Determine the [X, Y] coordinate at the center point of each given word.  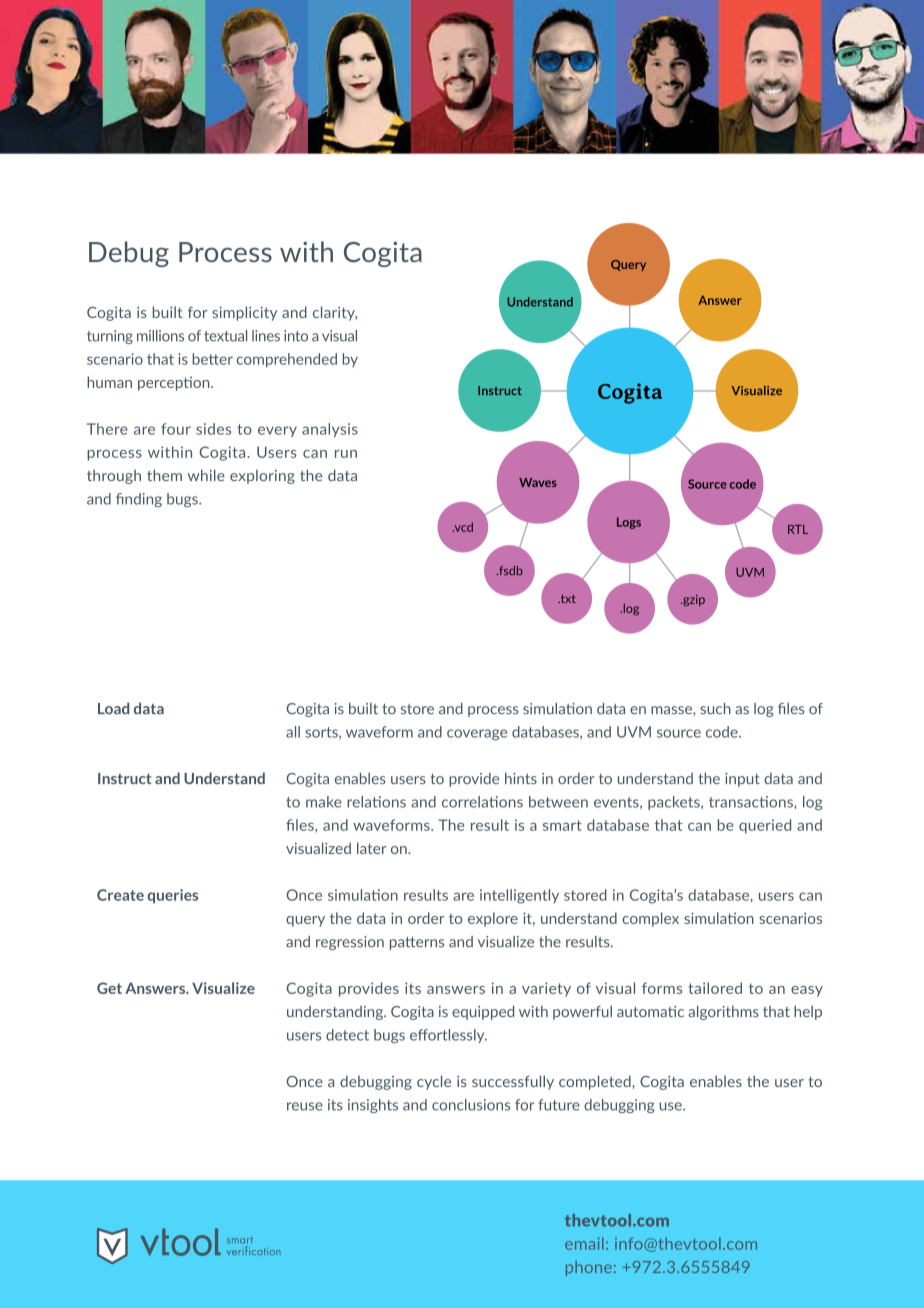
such [715, 709]
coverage [477, 735]
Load [113, 708]
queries [173, 896]
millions [160, 336]
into [296, 336]
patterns [417, 943]
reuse [305, 1106]
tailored [715, 988]
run [346, 454]
